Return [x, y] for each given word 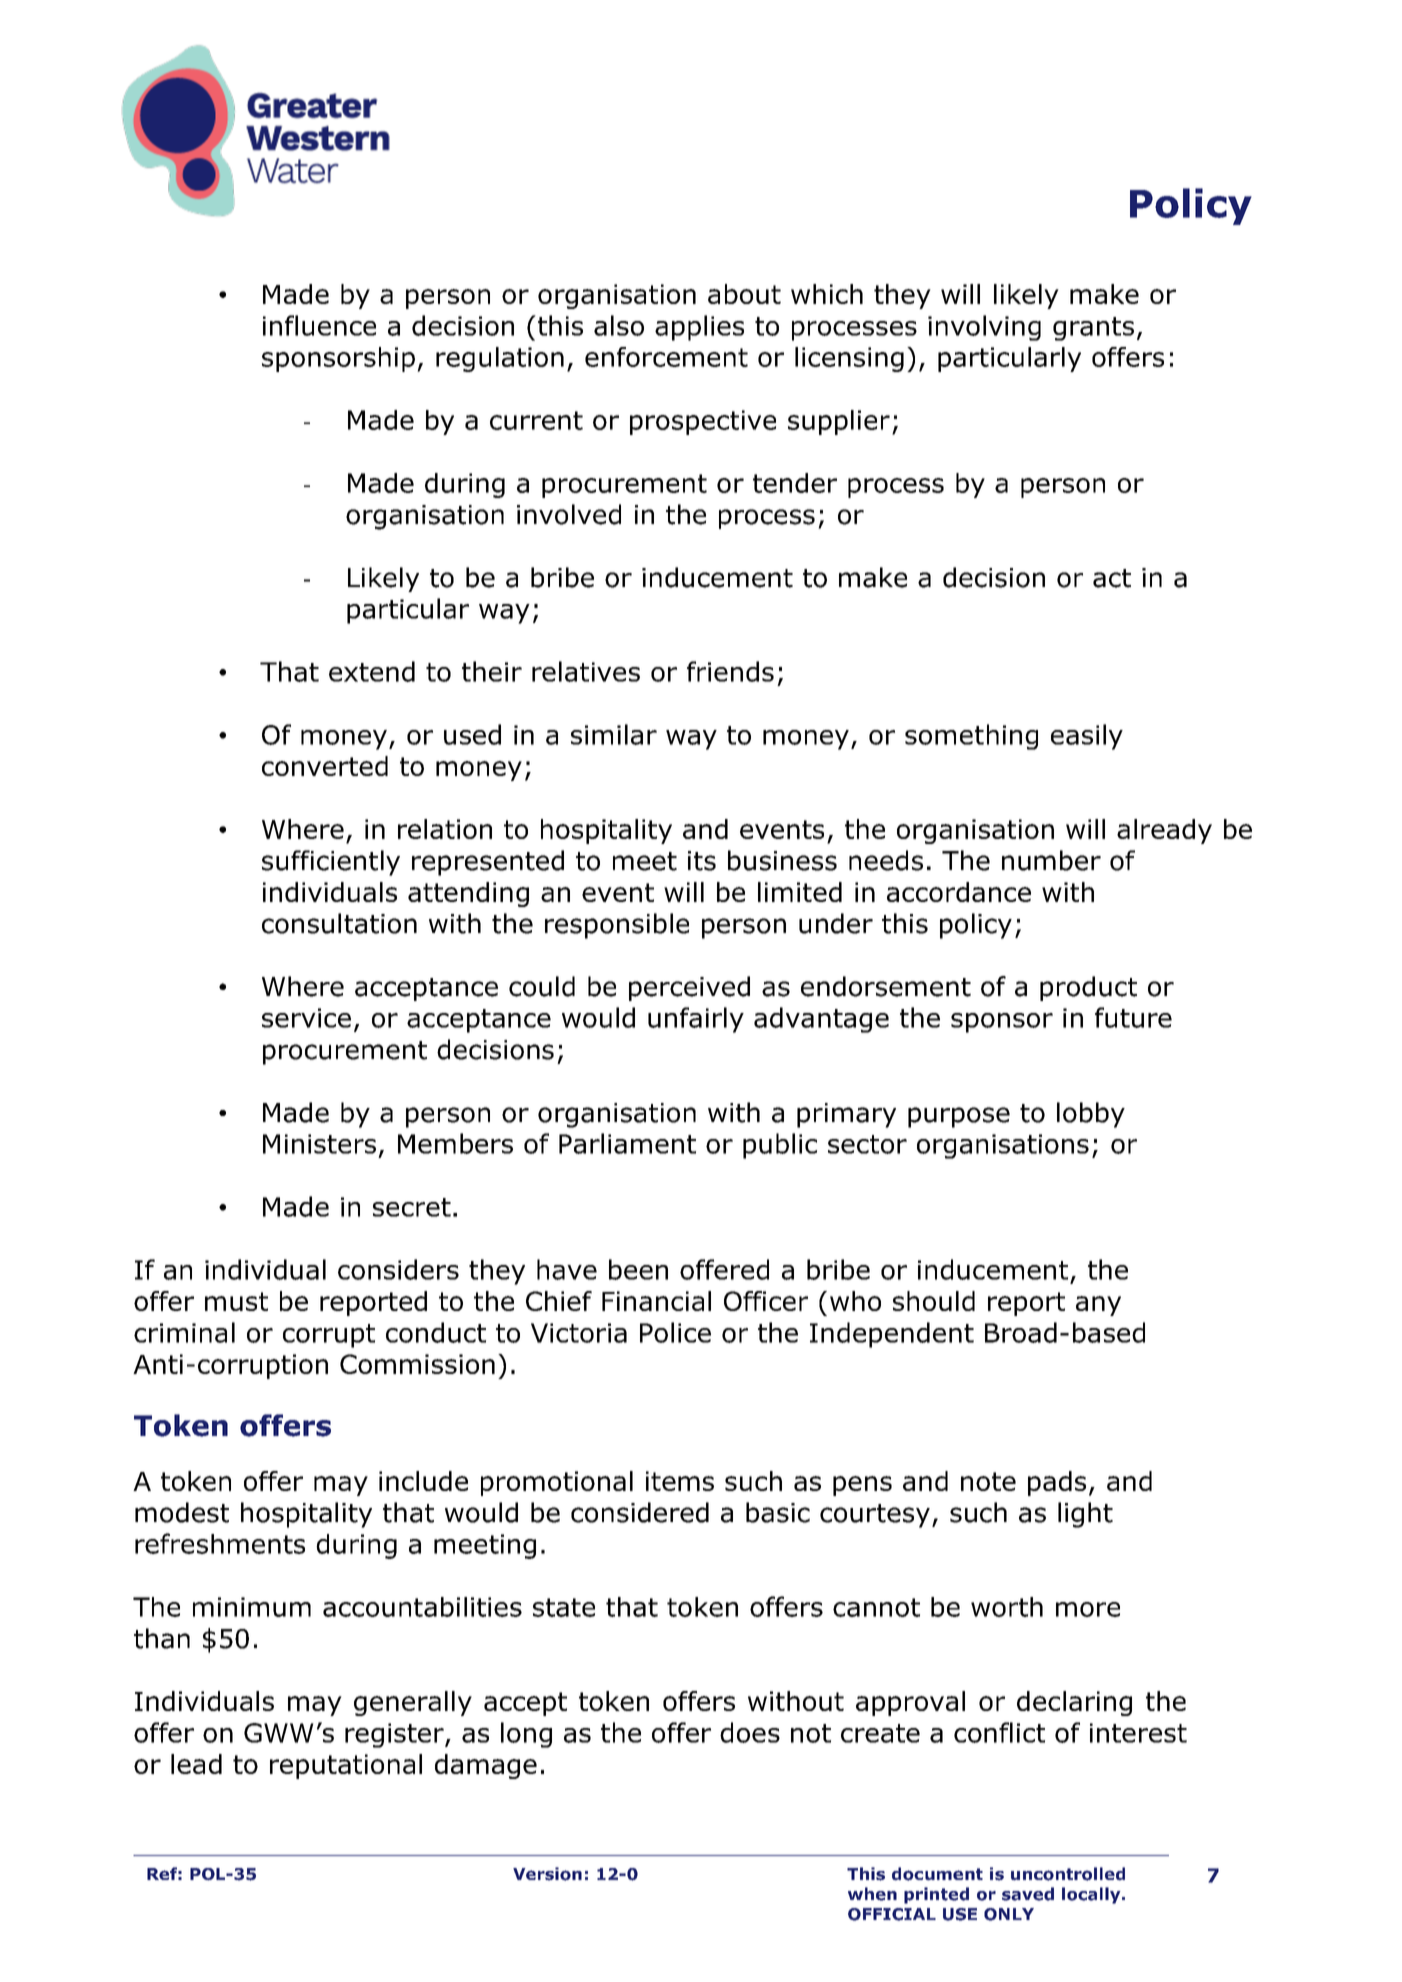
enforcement [666, 357]
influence [319, 325]
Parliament [627, 1143]
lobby [1091, 1115]
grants [1093, 329]
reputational [346, 1766]
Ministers [319, 1144]
